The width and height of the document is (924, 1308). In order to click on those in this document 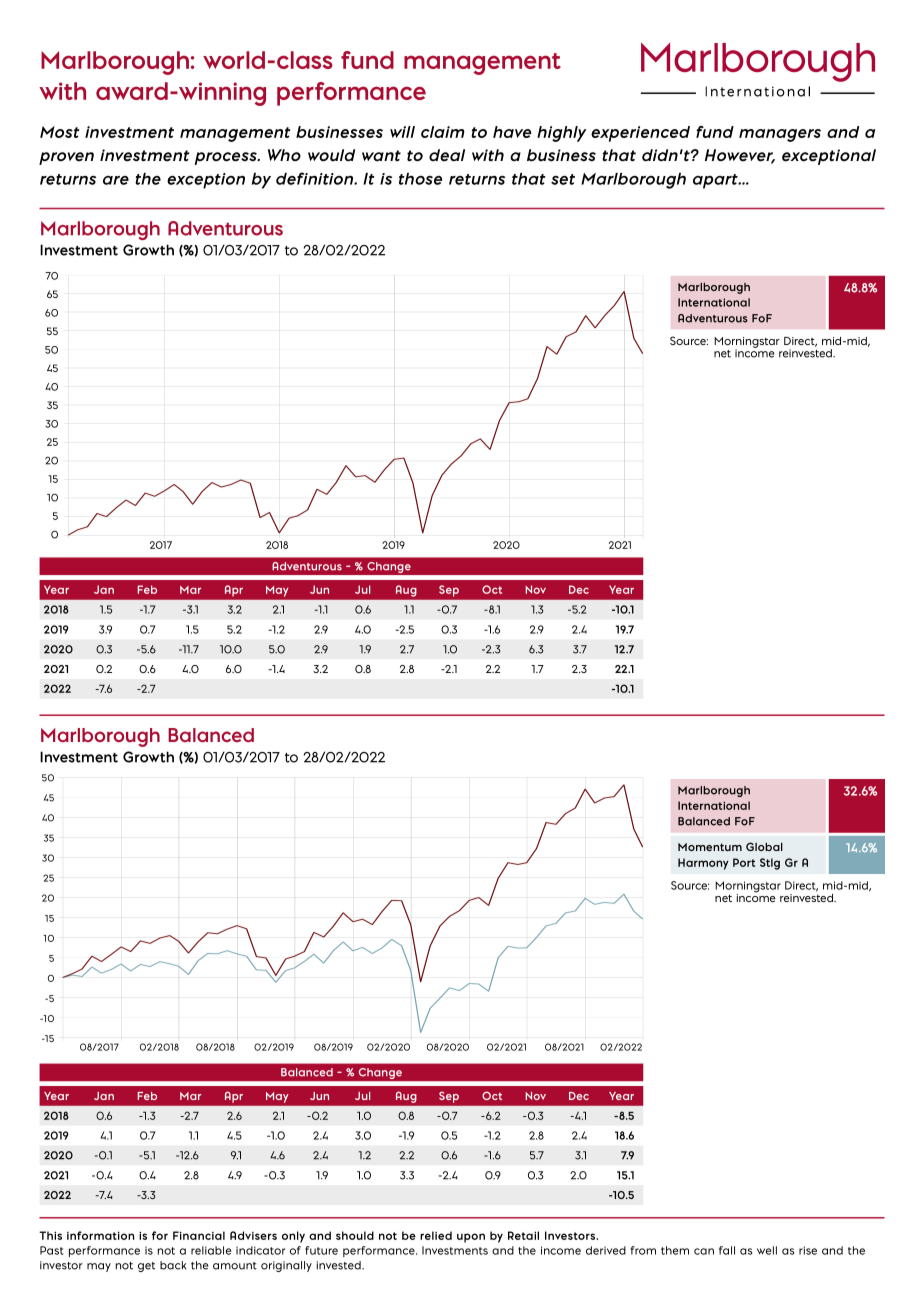, I will do `click(420, 179)`.
